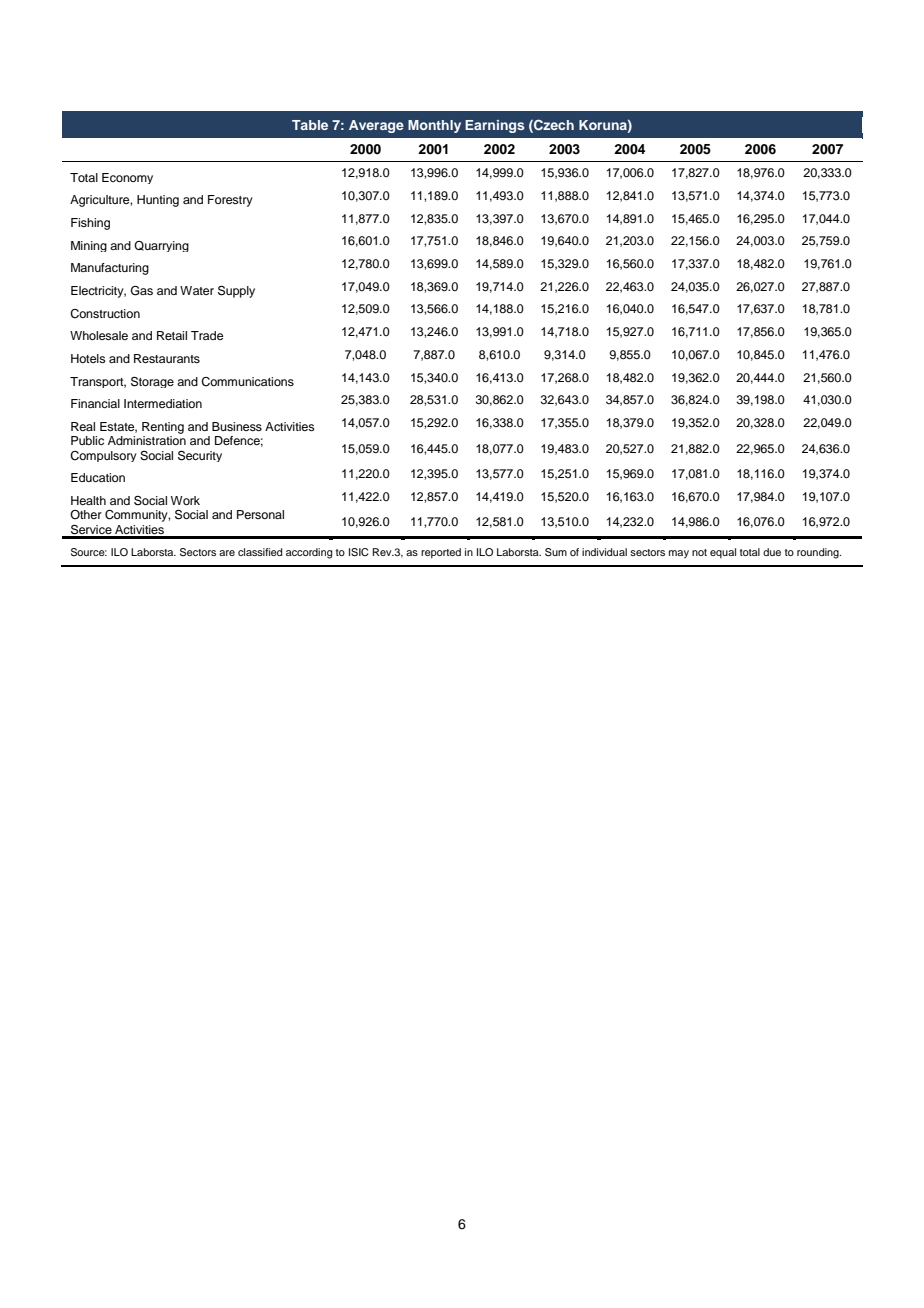 The width and height of the screenshot is (924, 1308). What do you see at coordinates (441, 553) in the screenshot?
I see `reported` at bounding box center [441, 553].
